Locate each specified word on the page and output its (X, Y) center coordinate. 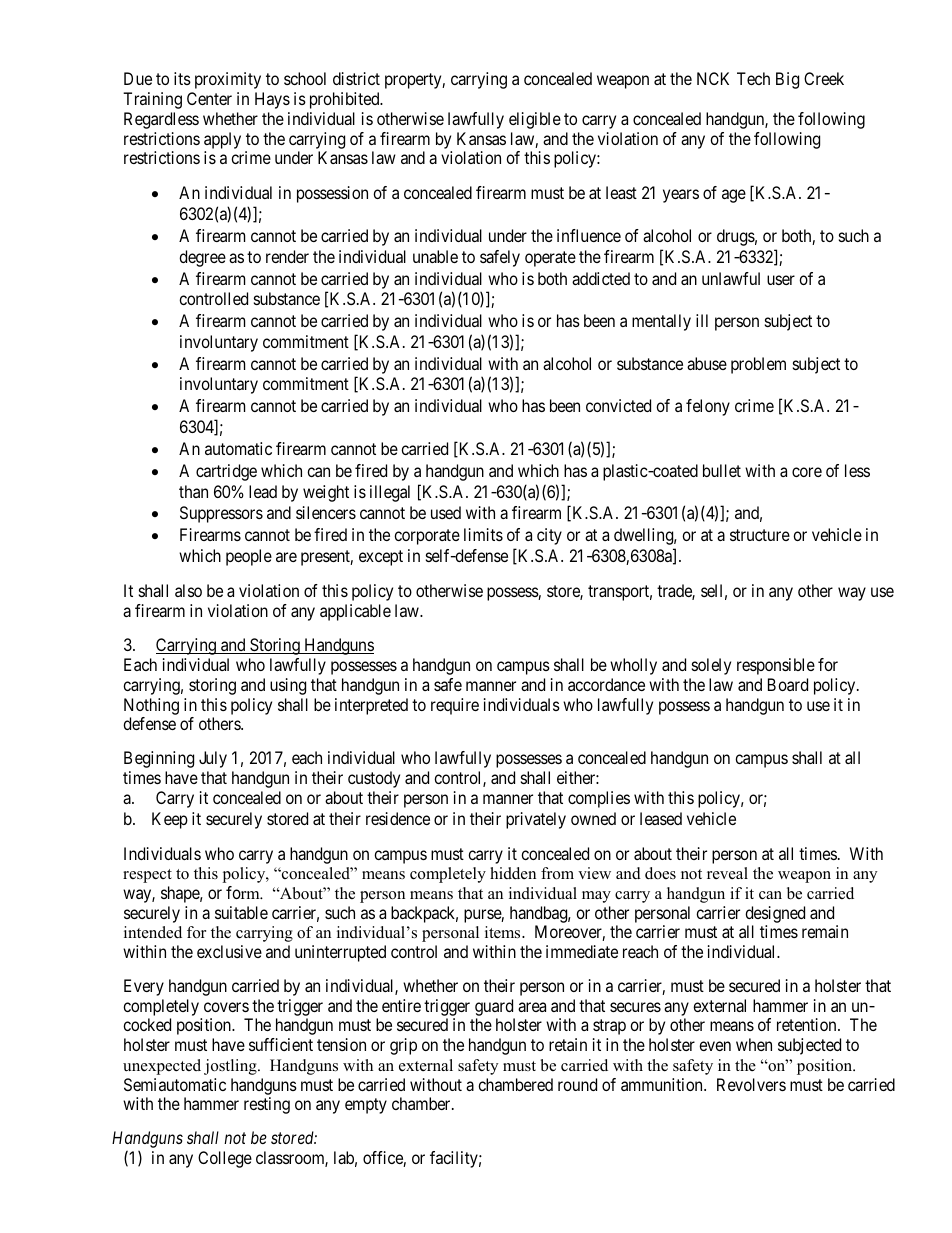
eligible (535, 120)
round (577, 1084)
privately (536, 820)
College (225, 1159)
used (446, 512)
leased (661, 818)
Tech (753, 78)
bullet (722, 470)
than (193, 491)
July (213, 759)
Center (209, 98)
